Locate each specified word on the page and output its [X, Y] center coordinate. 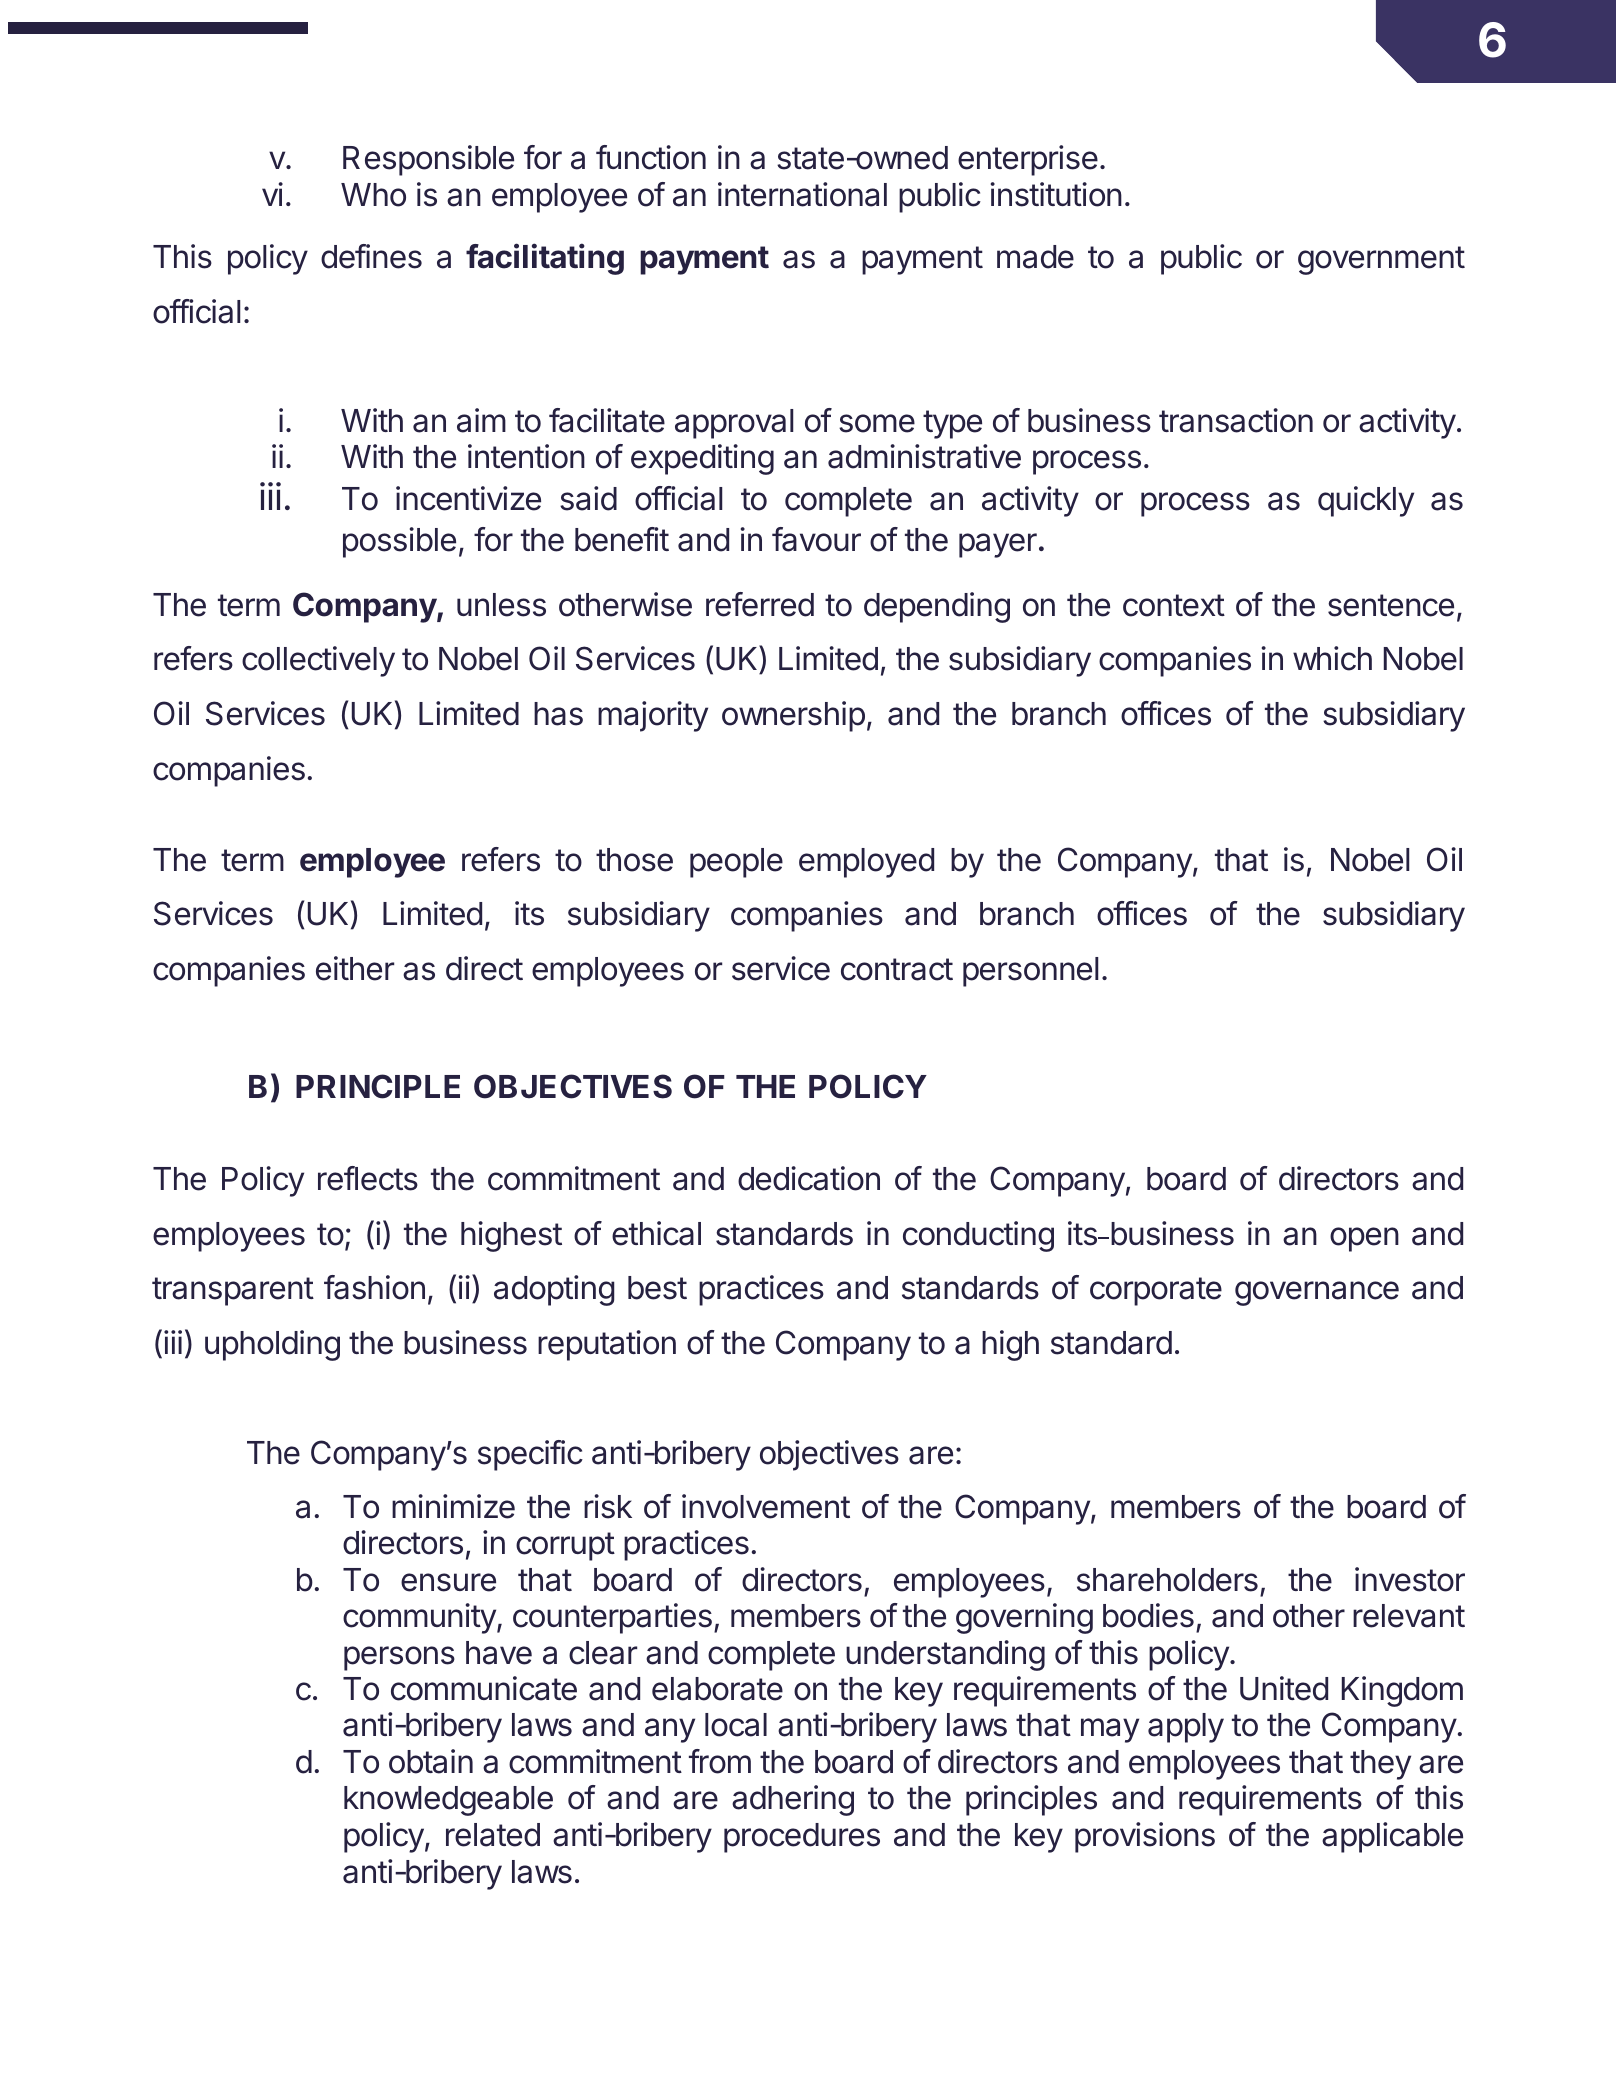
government [1381, 260]
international [802, 194]
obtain [431, 1761]
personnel [1031, 972]
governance [1317, 1293]
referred [760, 604]
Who [373, 195]
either [355, 968]
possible [399, 542]
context [1174, 605]
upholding [272, 1345]
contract [897, 969]
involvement [766, 1506]
